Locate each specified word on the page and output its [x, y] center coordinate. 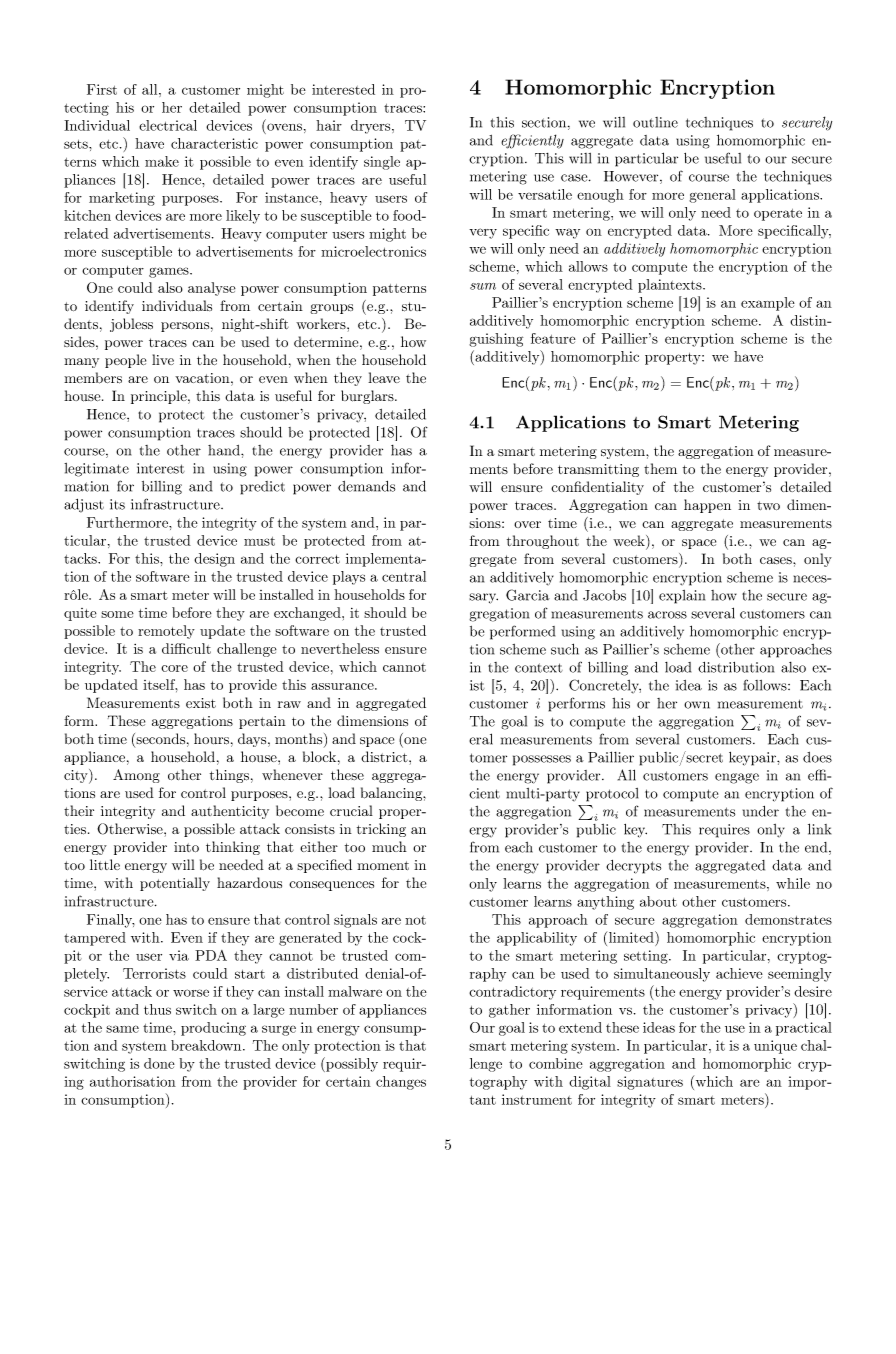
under [761, 811]
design [214, 560]
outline [655, 122]
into [186, 847]
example [768, 304]
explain [682, 597]
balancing [392, 794]
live [163, 359]
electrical [168, 125]
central [404, 576]
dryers [370, 127]
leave [384, 377]
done [159, 1063]
